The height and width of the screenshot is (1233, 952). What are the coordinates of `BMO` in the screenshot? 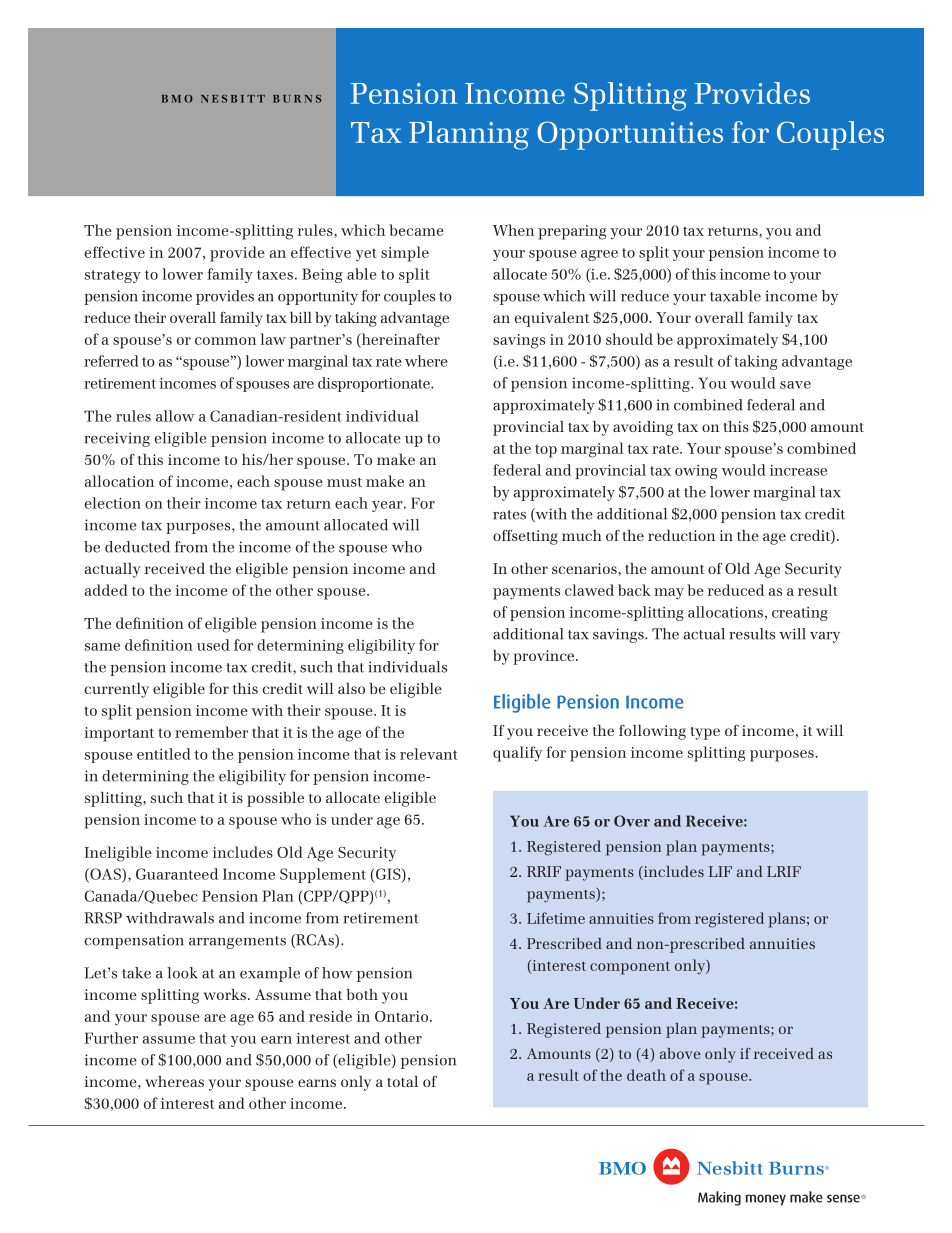 It's located at (177, 99).
